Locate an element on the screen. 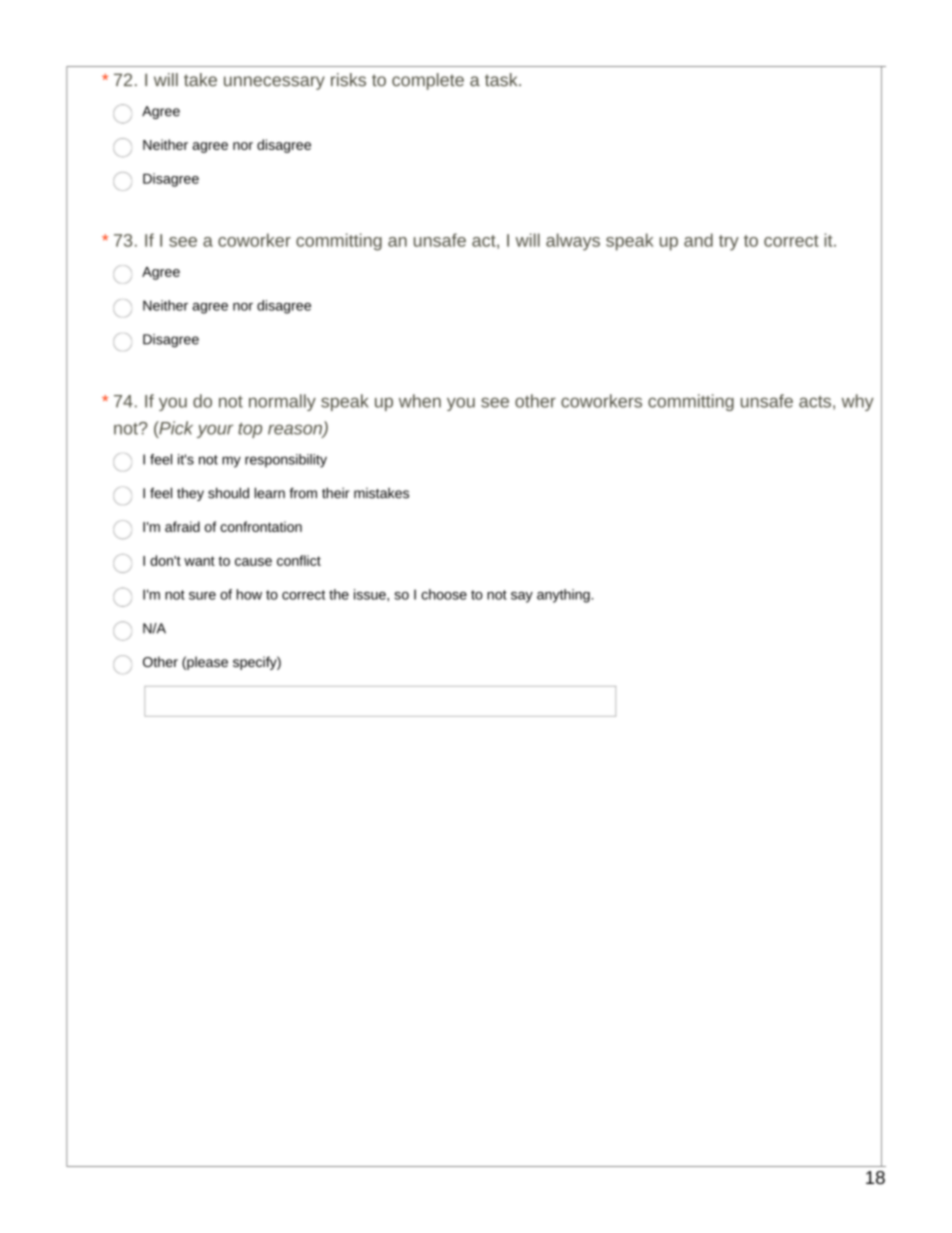  normally is located at coordinates (282, 402).
